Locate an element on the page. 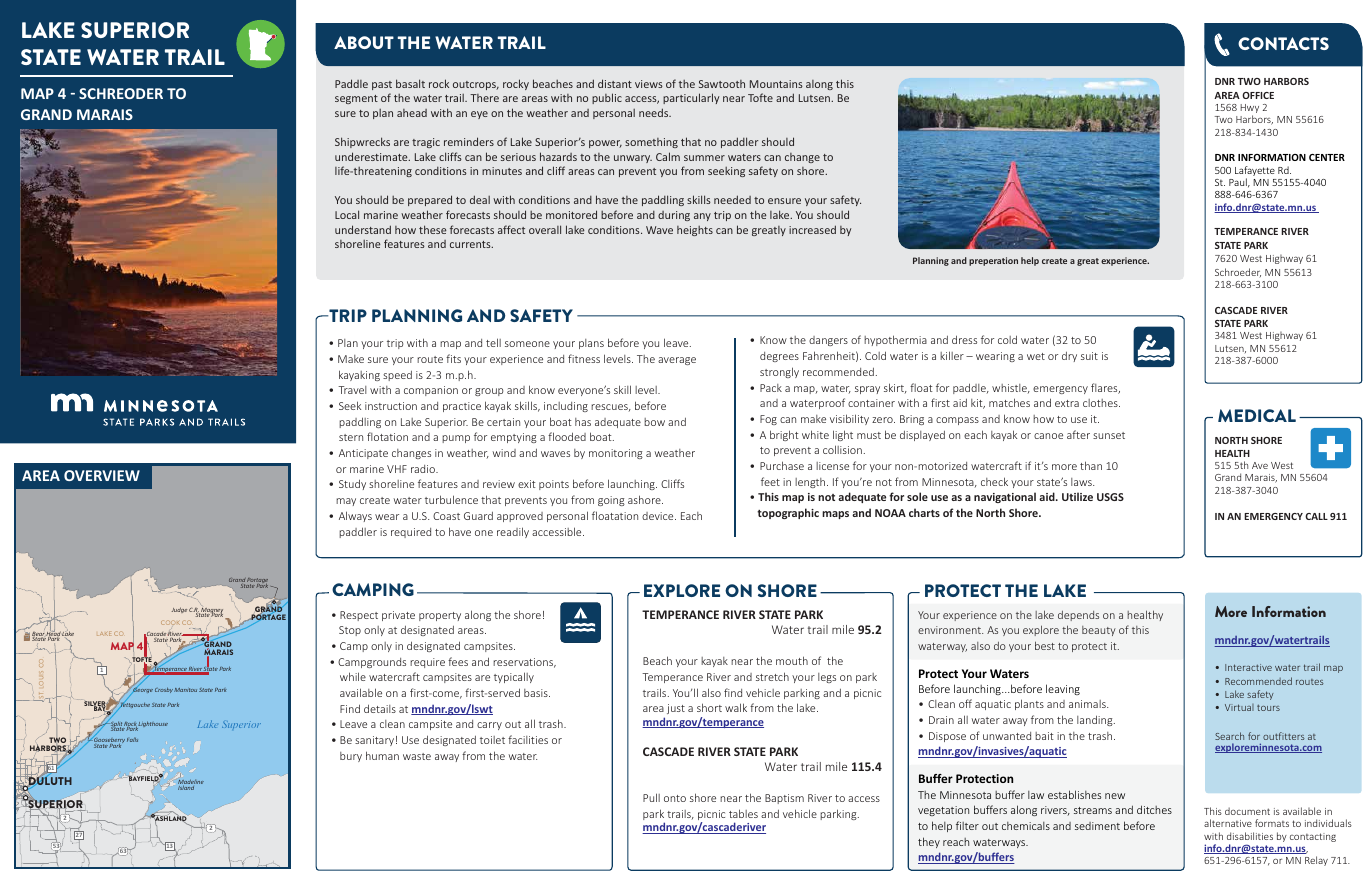 Image resolution: width=1372 pixels, height=887 pixels. ABOUT is located at coordinates (364, 42).
